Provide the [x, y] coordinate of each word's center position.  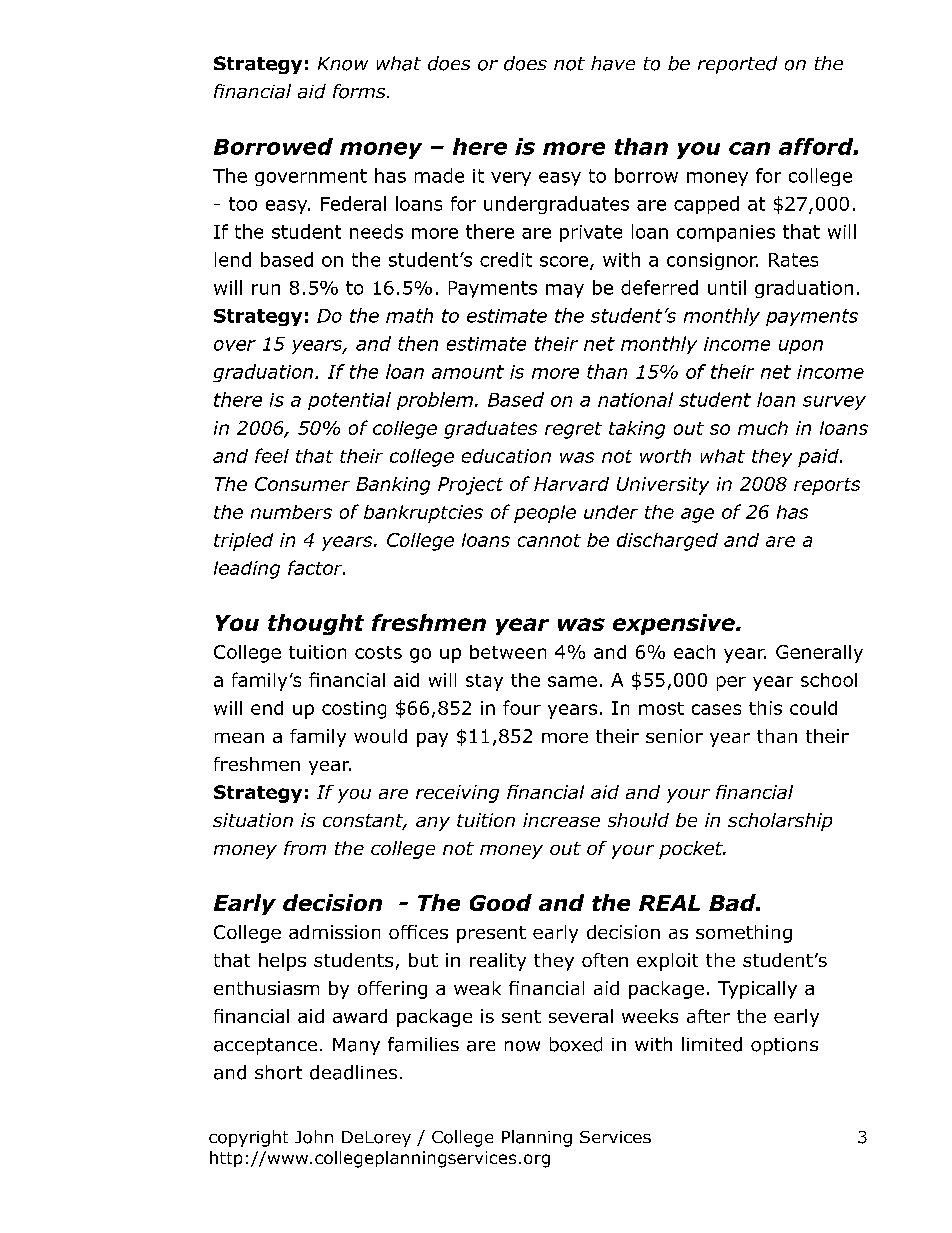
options [784, 1046]
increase [561, 820]
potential [349, 401]
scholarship [780, 822]
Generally [819, 654]
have [613, 63]
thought [316, 624]
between [508, 652]
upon [801, 347]
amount [468, 372]
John [314, 1137]
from [305, 848]
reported [737, 65]
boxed [576, 1044]
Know [343, 64]
